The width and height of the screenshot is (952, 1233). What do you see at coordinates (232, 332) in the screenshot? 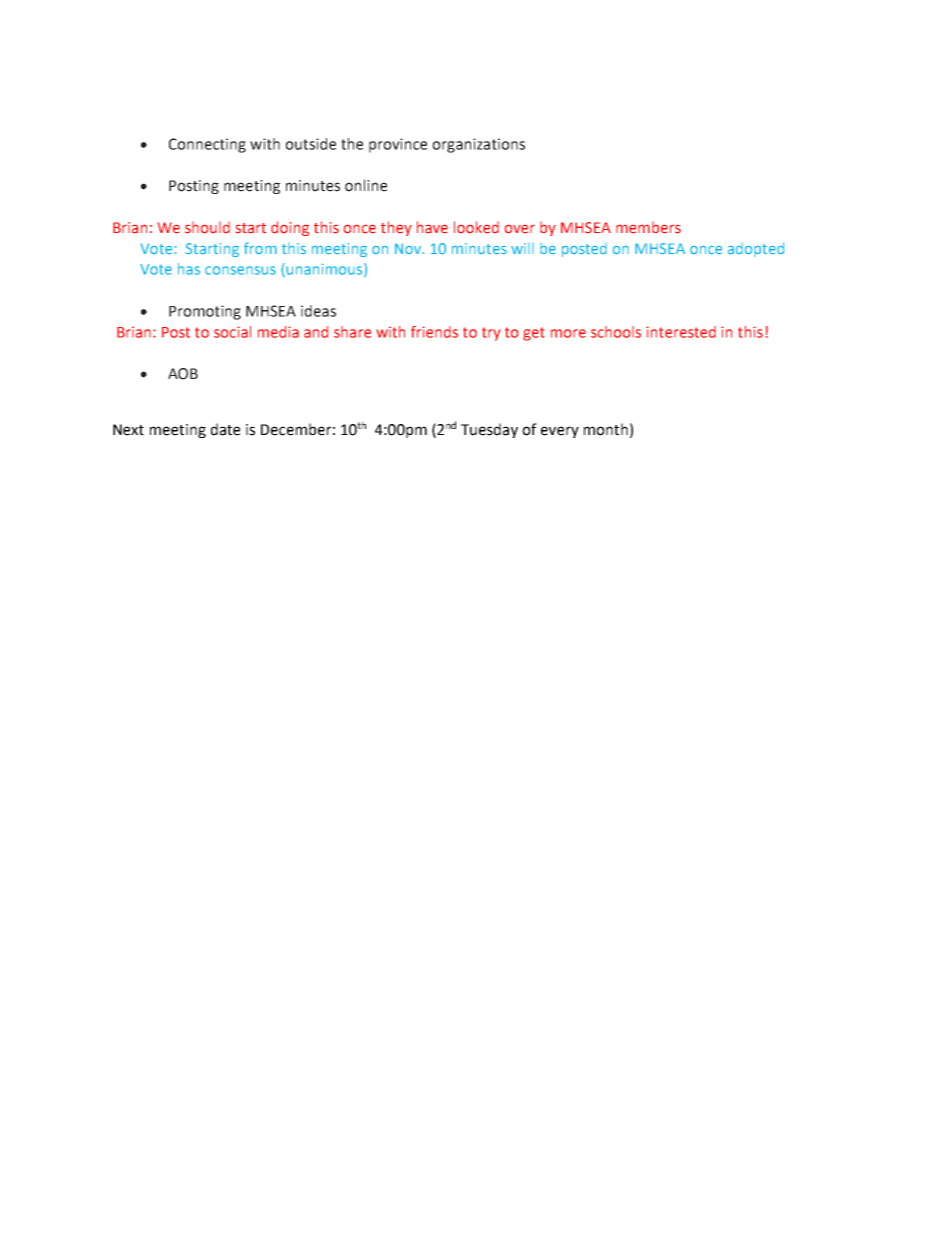
I see `social` at bounding box center [232, 332].
